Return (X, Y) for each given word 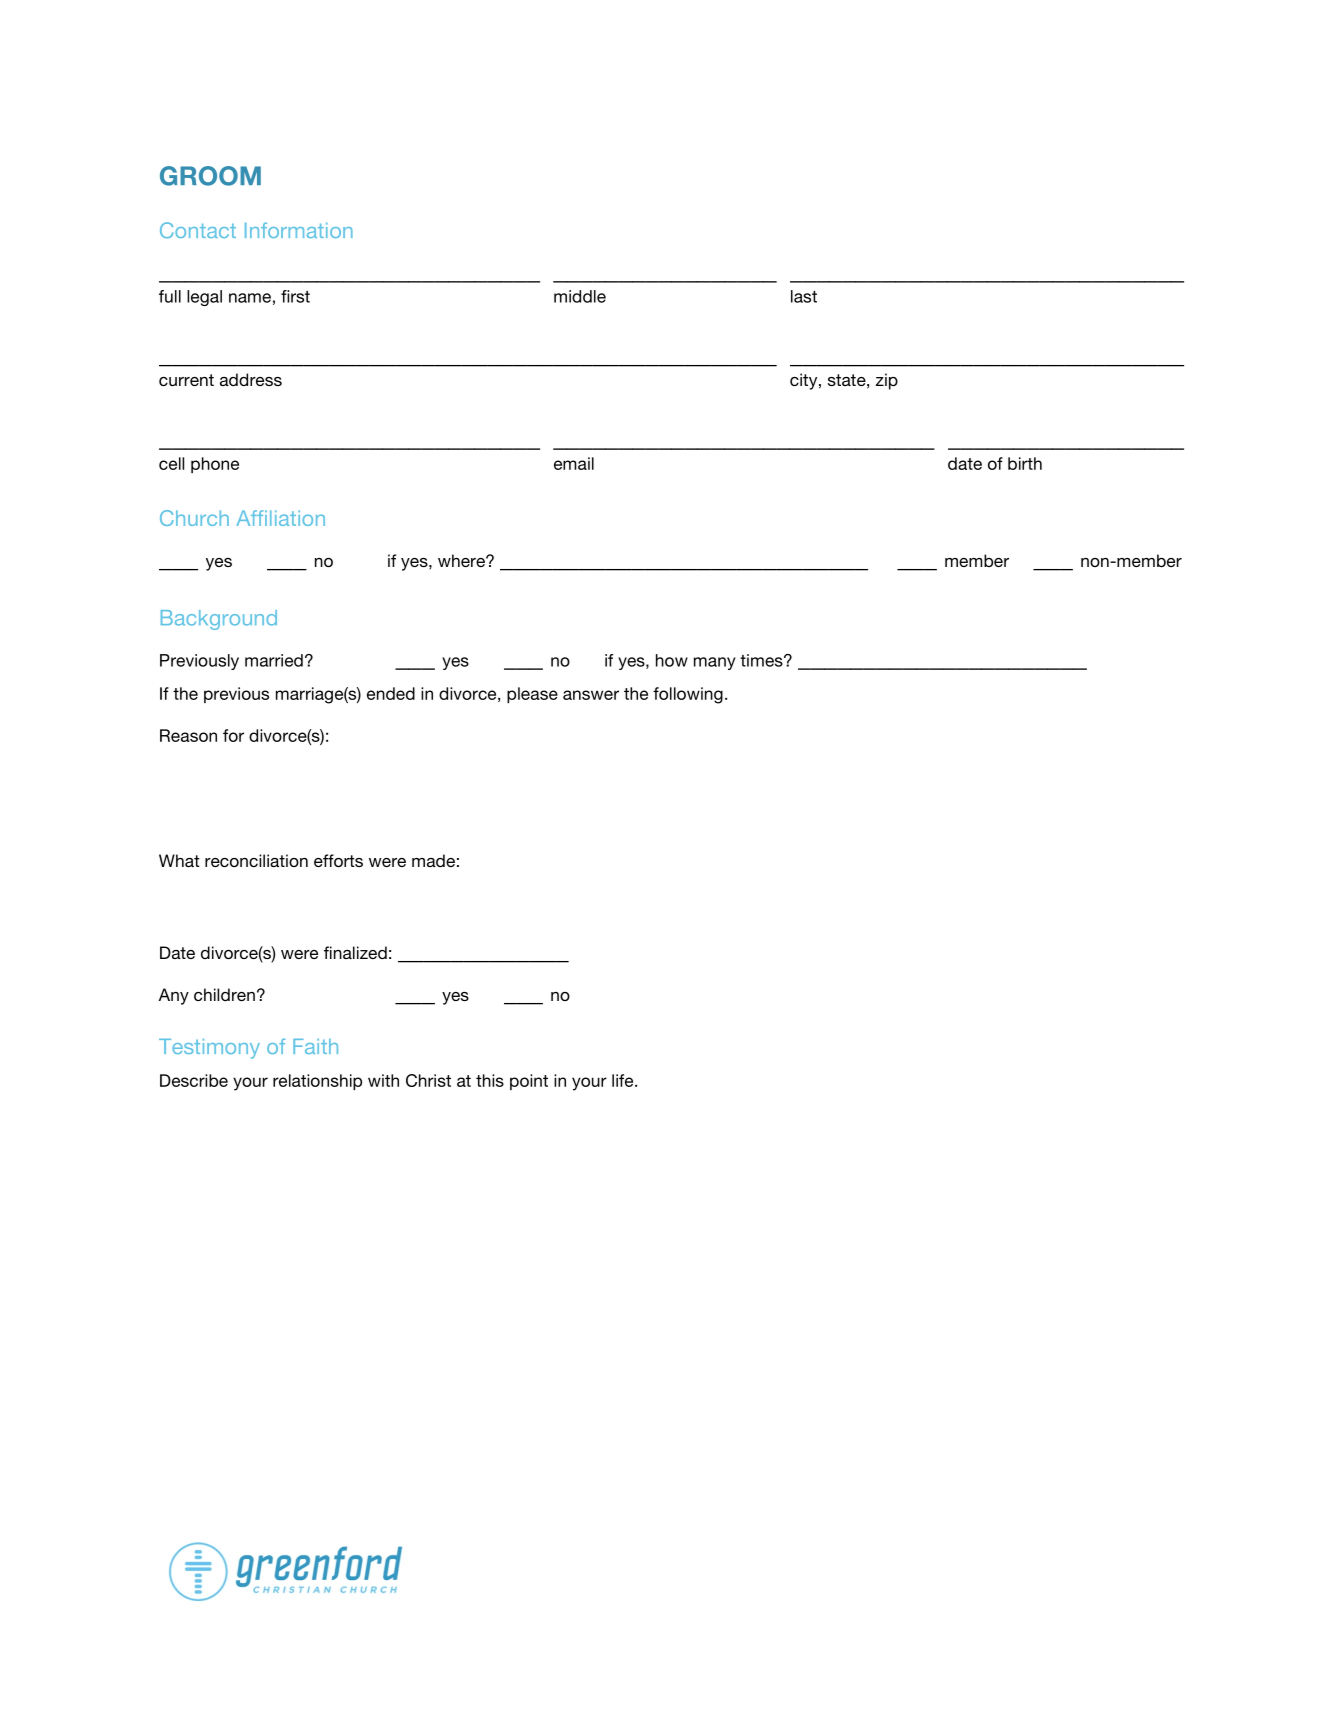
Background (219, 620)
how (672, 660)
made (433, 860)
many (715, 663)
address (251, 379)
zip (887, 381)
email (574, 463)
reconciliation (256, 860)
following (688, 695)
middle (580, 296)
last (804, 296)
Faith (315, 1046)
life (624, 1080)
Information (299, 230)
